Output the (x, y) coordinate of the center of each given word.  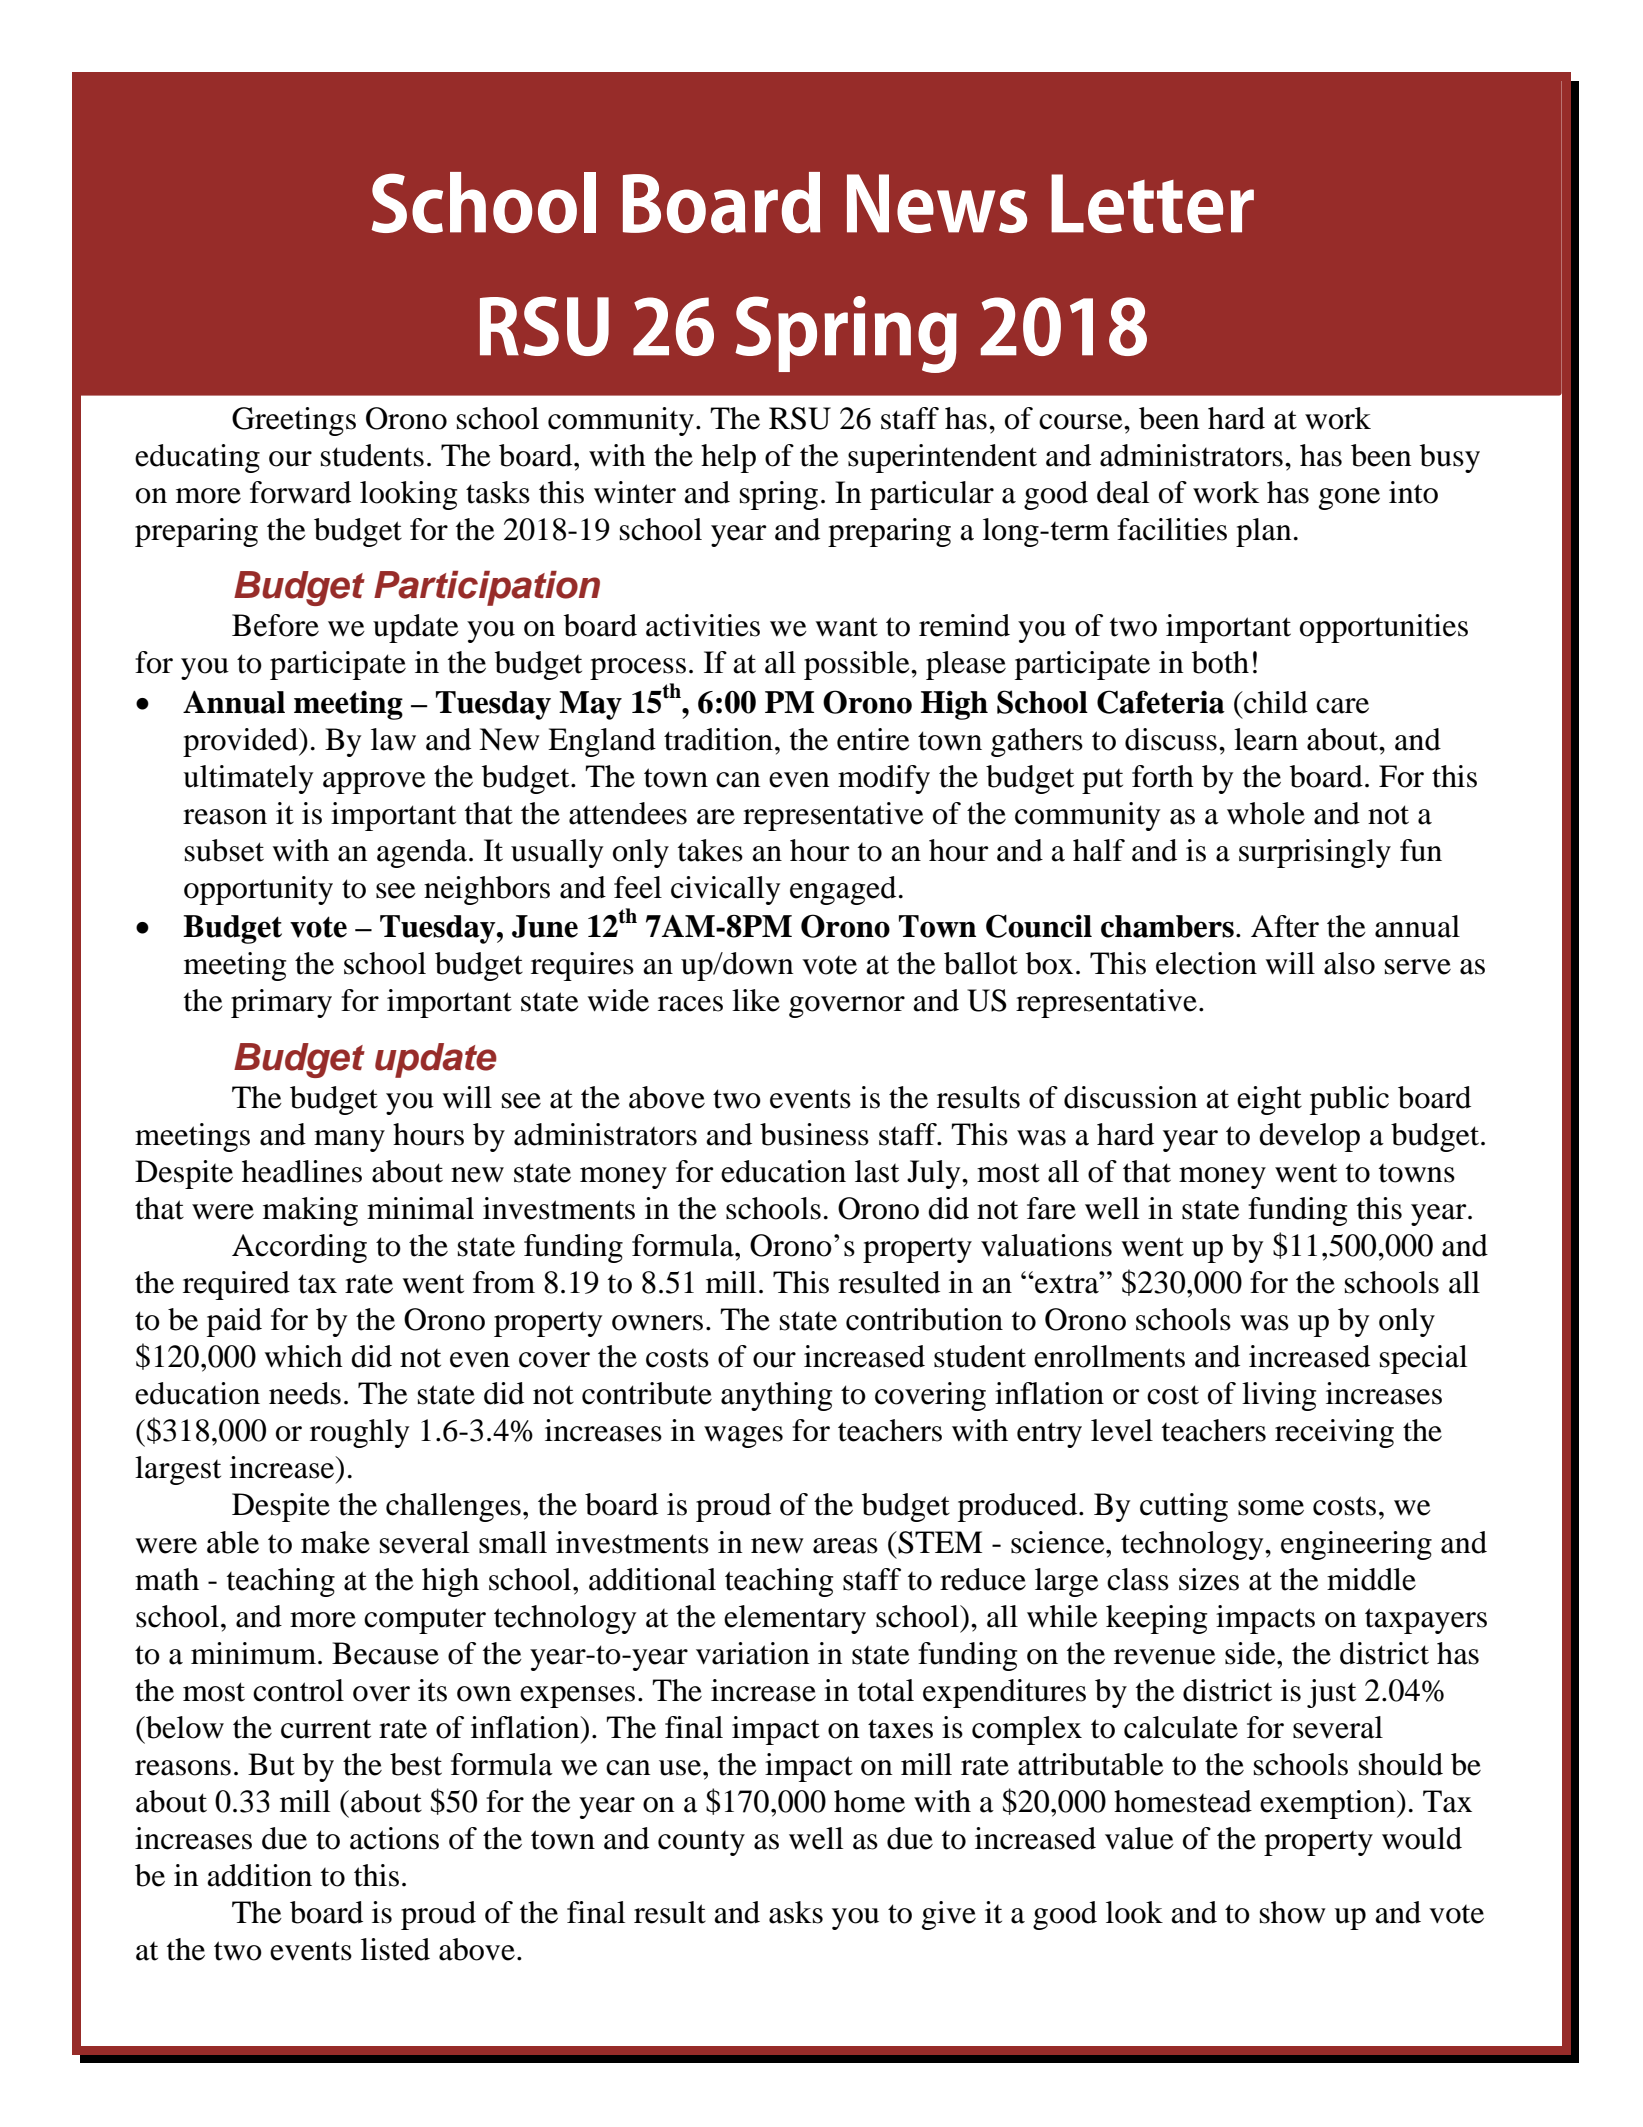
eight (1269, 1100)
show (1293, 1912)
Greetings (294, 421)
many (349, 1141)
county (701, 1843)
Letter (1152, 203)
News (937, 203)
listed (395, 1949)
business (814, 1134)
